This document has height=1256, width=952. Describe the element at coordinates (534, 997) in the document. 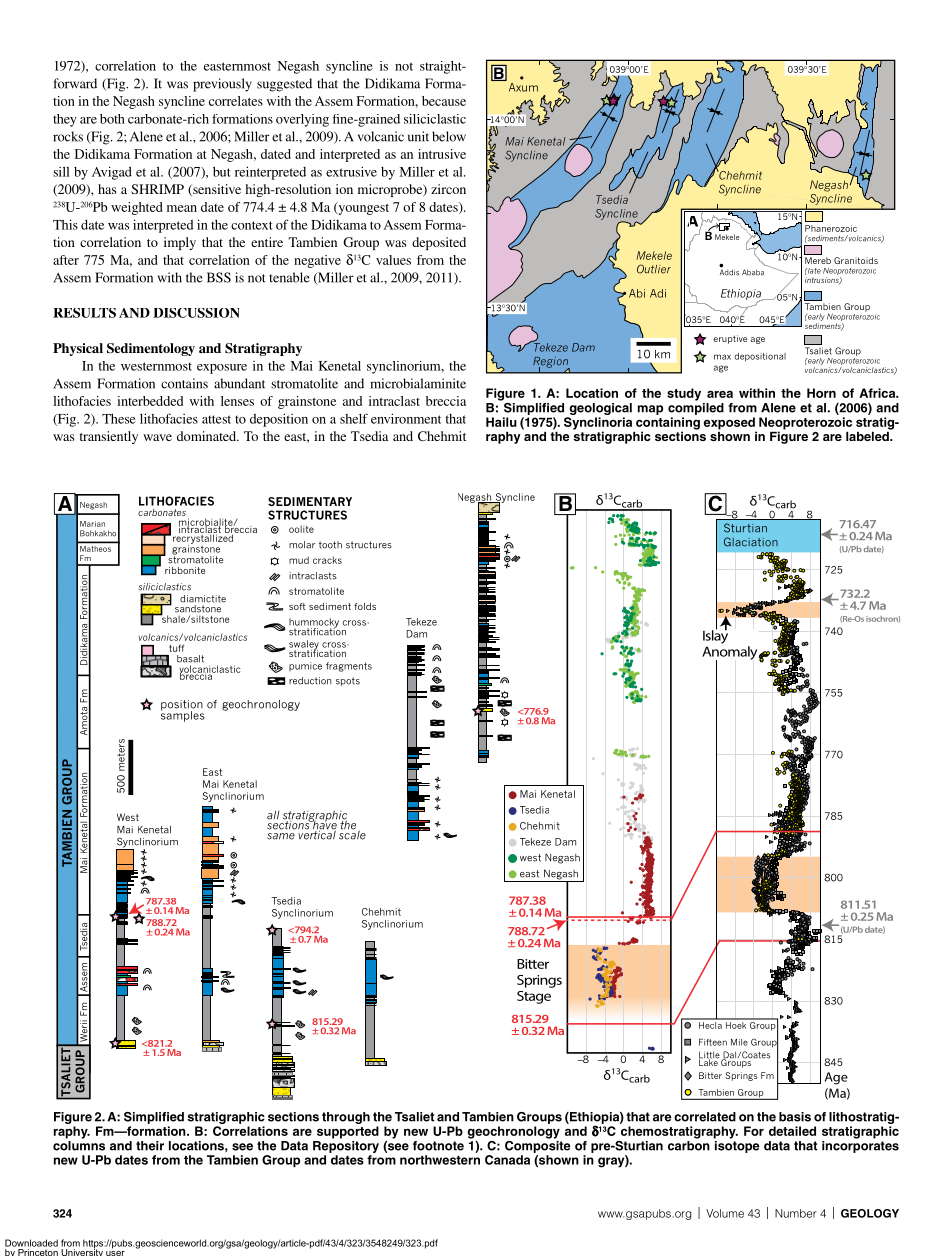

I see `Stage` at that location.
